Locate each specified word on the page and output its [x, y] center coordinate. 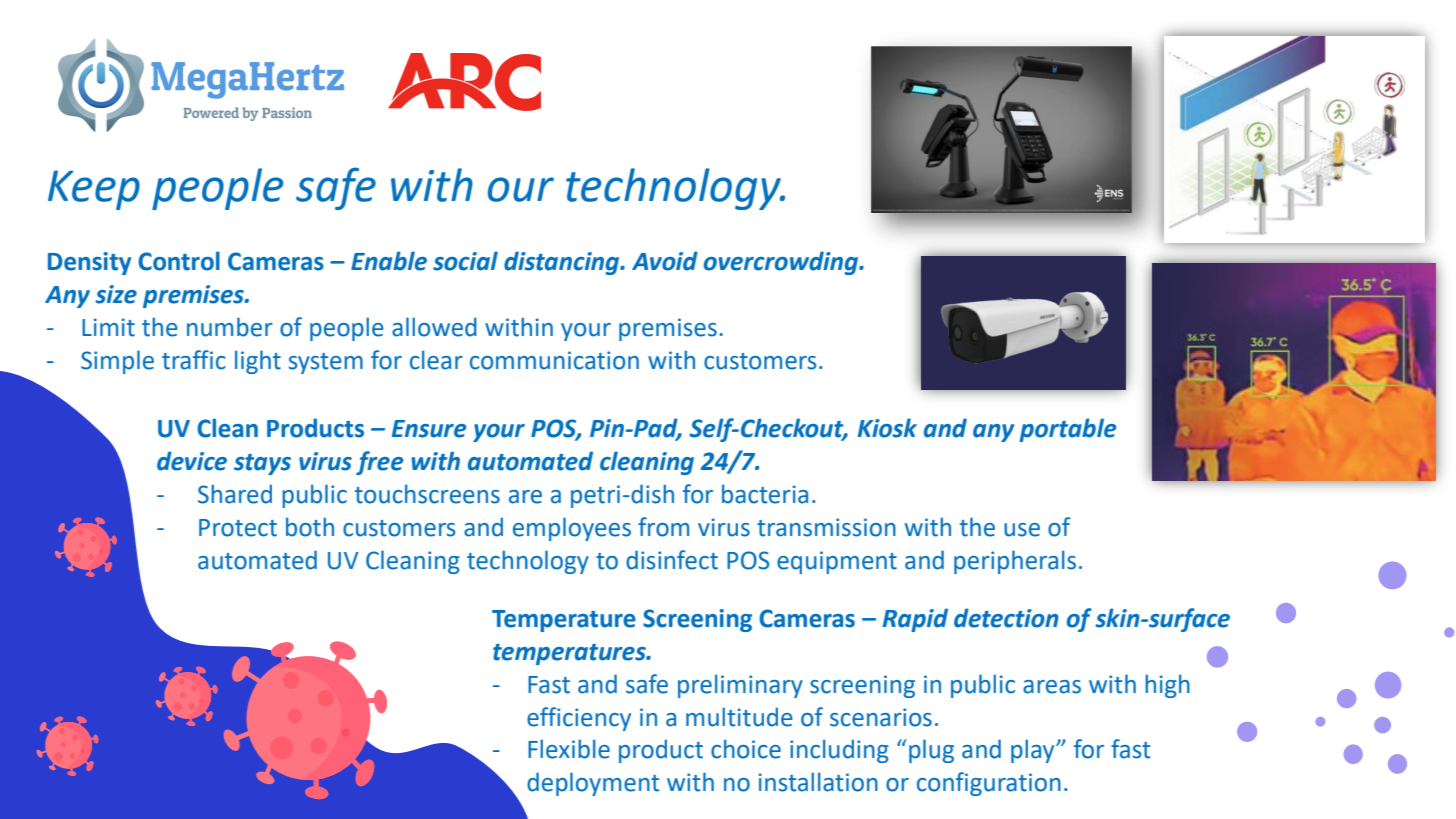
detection [1006, 618]
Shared [235, 494]
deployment [593, 784]
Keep [94, 190]
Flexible [569, 749]
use [1022, 530]
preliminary [740, 686]
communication [554, 360]
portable [1067, 430]
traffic [194, 360]
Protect [238, 528]
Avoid [665, 261]
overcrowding [782, 263]
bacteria [765, 494]
